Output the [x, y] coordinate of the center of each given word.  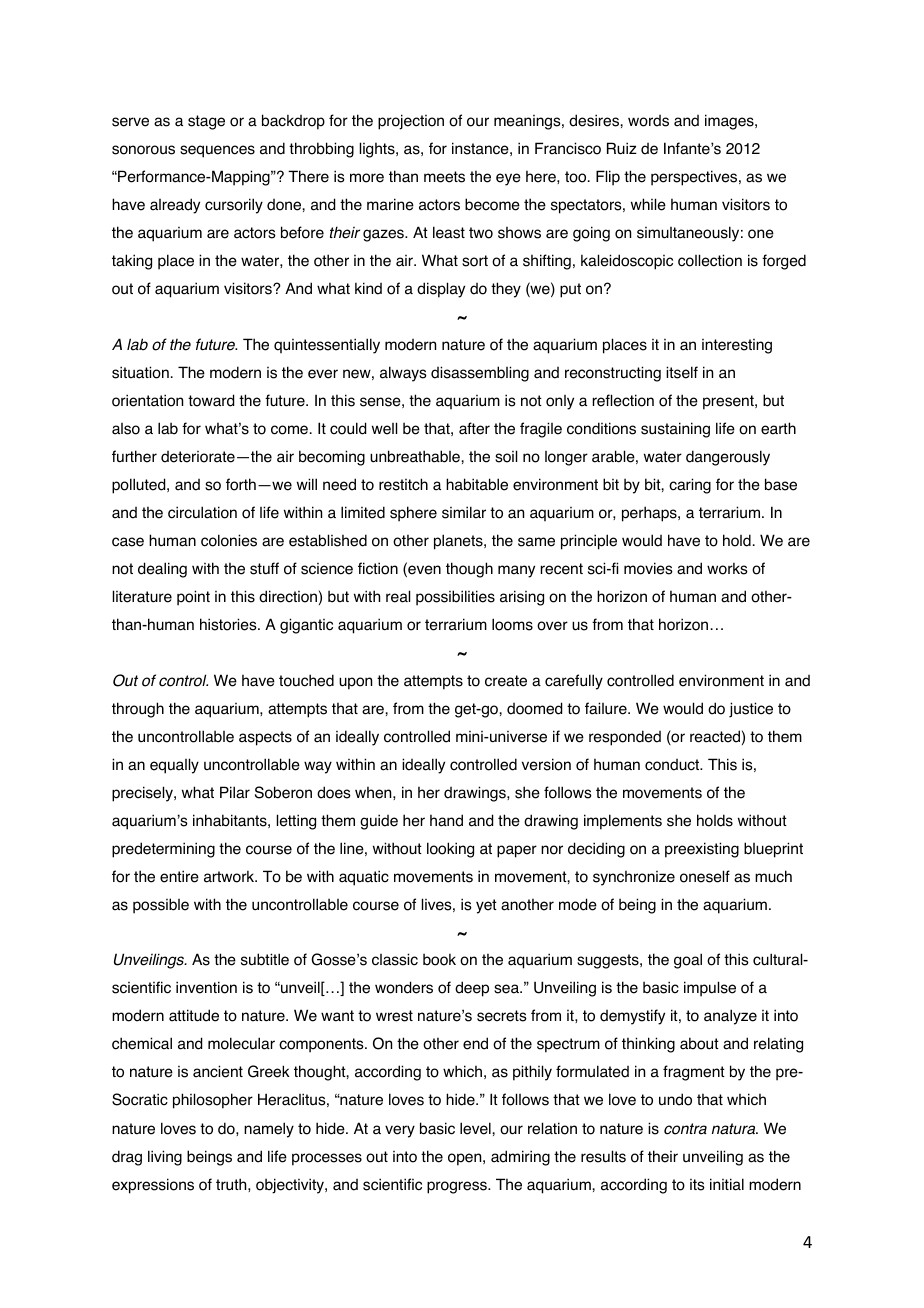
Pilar [235, 792]
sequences [217, 151]
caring [690, 486]
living [165, 1158]
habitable [477, 484]
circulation [202, 512]
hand [446, 820]
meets [444, 177]
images [730, 122]
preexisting [702, 850]
